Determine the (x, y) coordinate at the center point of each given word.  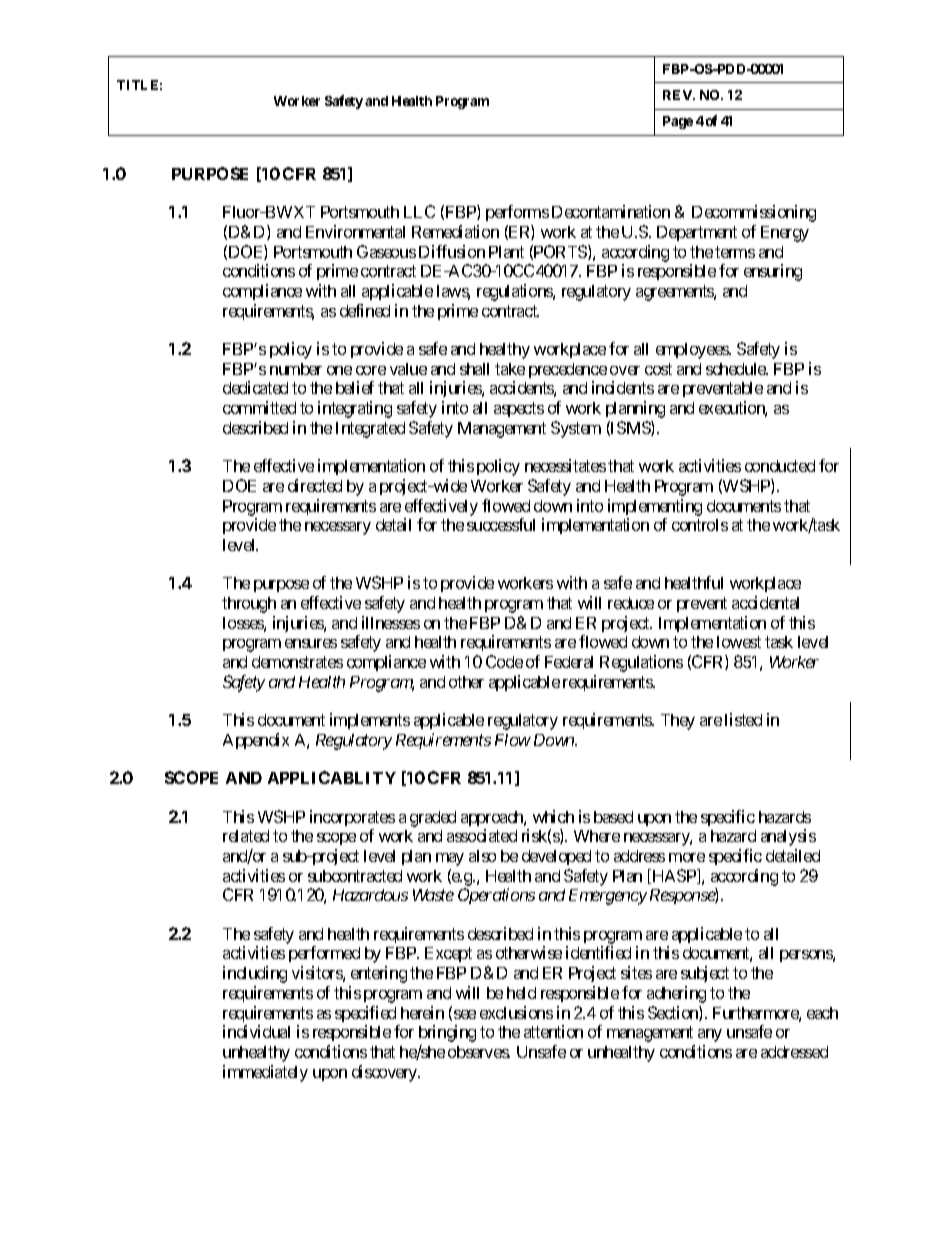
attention (553, 1031)
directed (315, 485)
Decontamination (611, 211)
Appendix (256, 741)
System (576, 429)
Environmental (355, 231)
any (710, 1035)
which (553, 816)
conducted (780, 466)
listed (743, 719)
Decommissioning (754, 213)
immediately (265, 1073)
